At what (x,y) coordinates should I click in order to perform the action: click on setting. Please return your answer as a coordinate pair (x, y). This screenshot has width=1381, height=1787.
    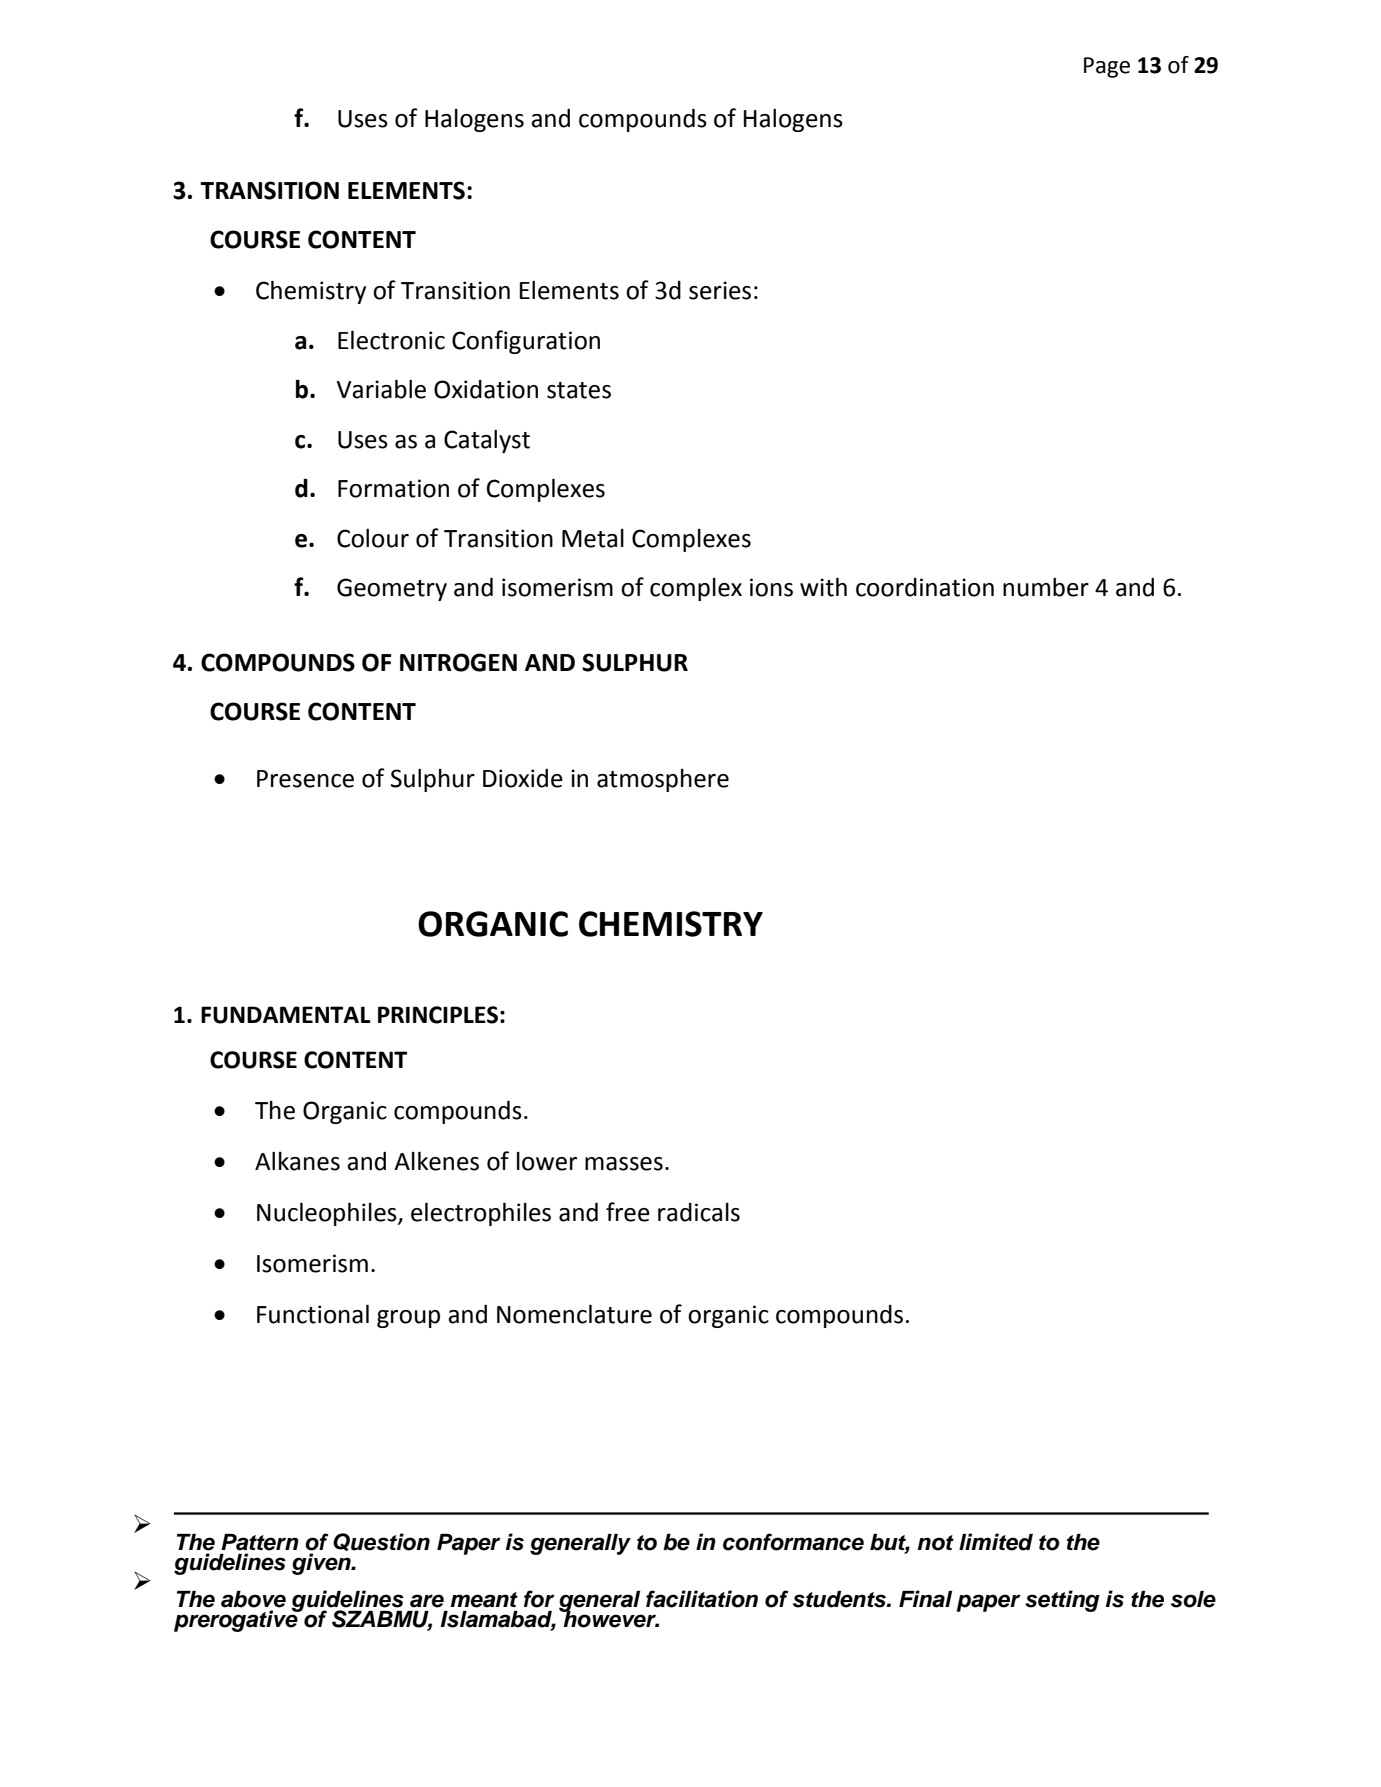
    Looking at the image, I should click on (1062, 1601).
